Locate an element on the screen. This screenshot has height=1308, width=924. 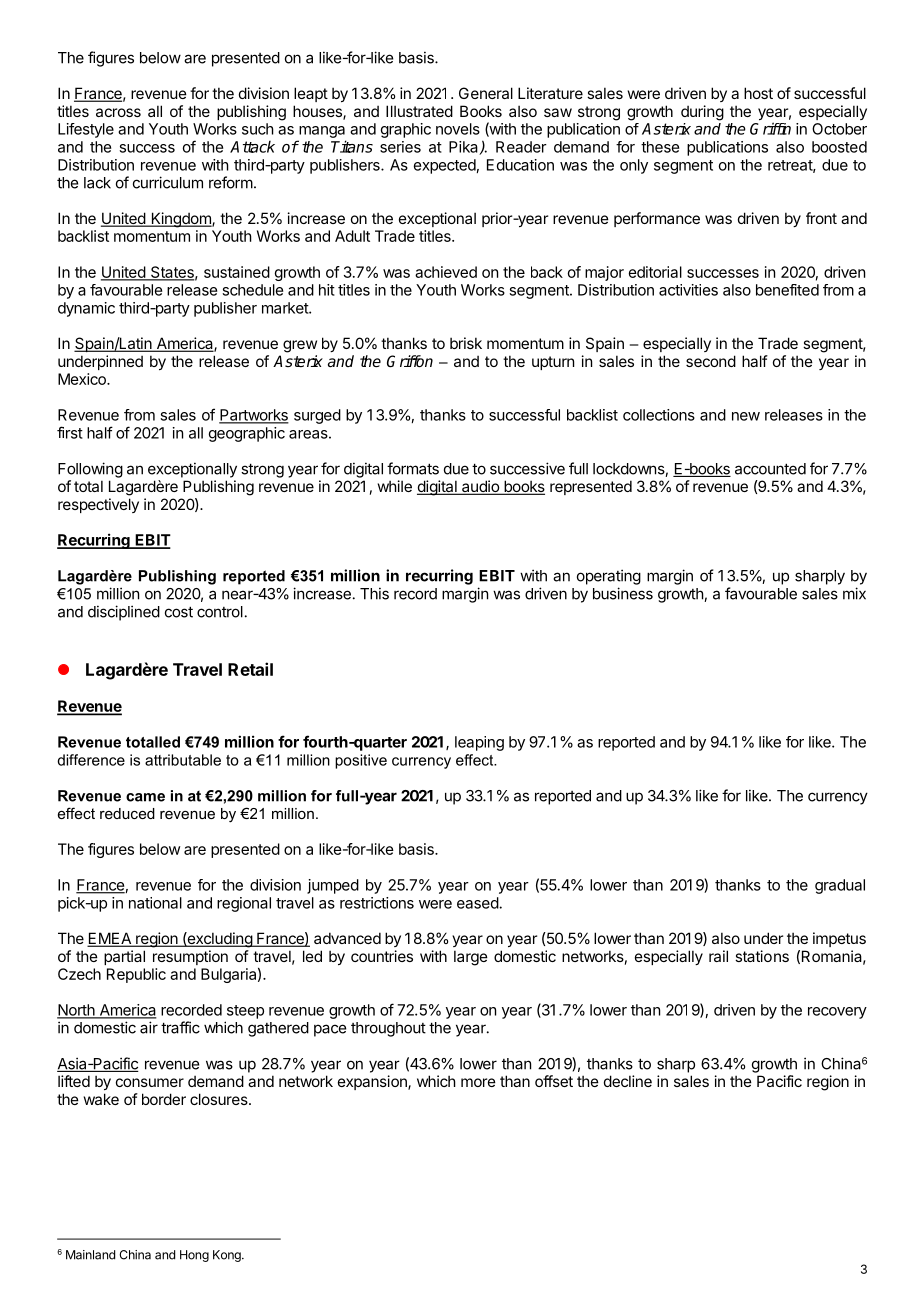
mix is located at coordinates (854, 593).
